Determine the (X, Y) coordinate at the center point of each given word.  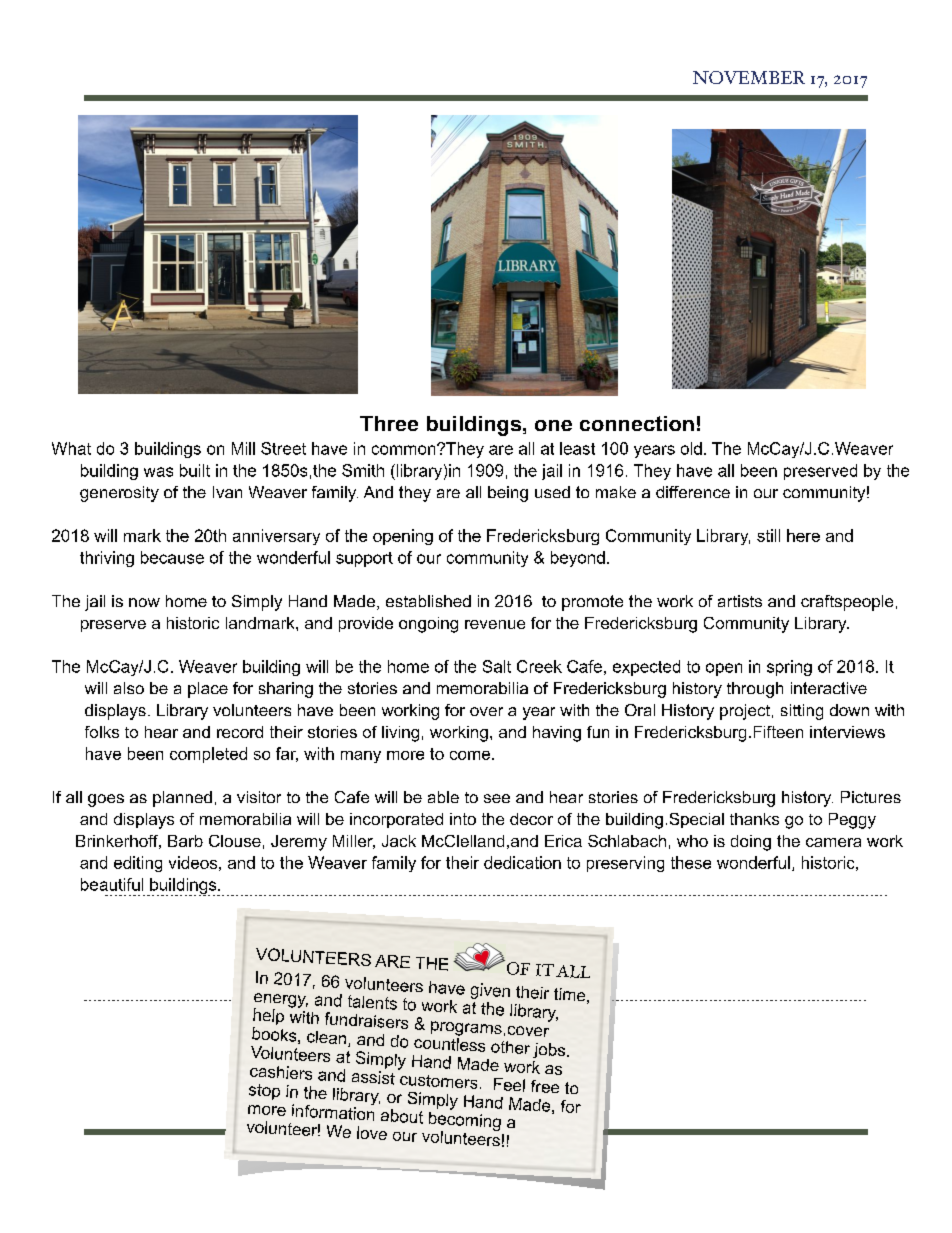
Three (389, 423)
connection (637, 423)
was (158, 472)
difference (693, 492)
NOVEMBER (749, 77)
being (508, 494)
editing (138, 864)
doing (751, 843)
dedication (522, 862)
